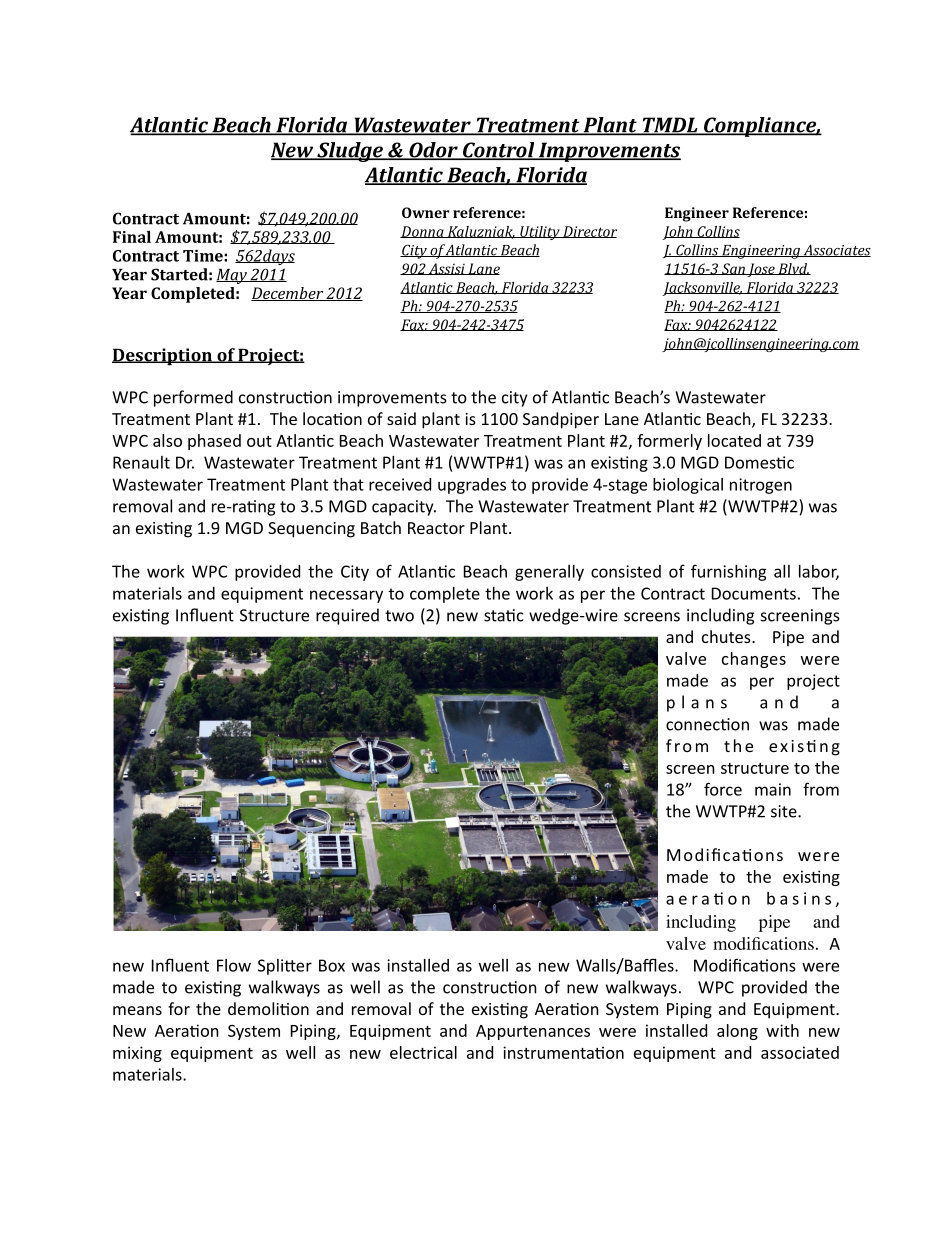 The height and width of the screenshot is (1233, 952). What do you see at coordinates (346, 596) in the screenshot?
I see `necessary` at bounding box center [346, 596].
